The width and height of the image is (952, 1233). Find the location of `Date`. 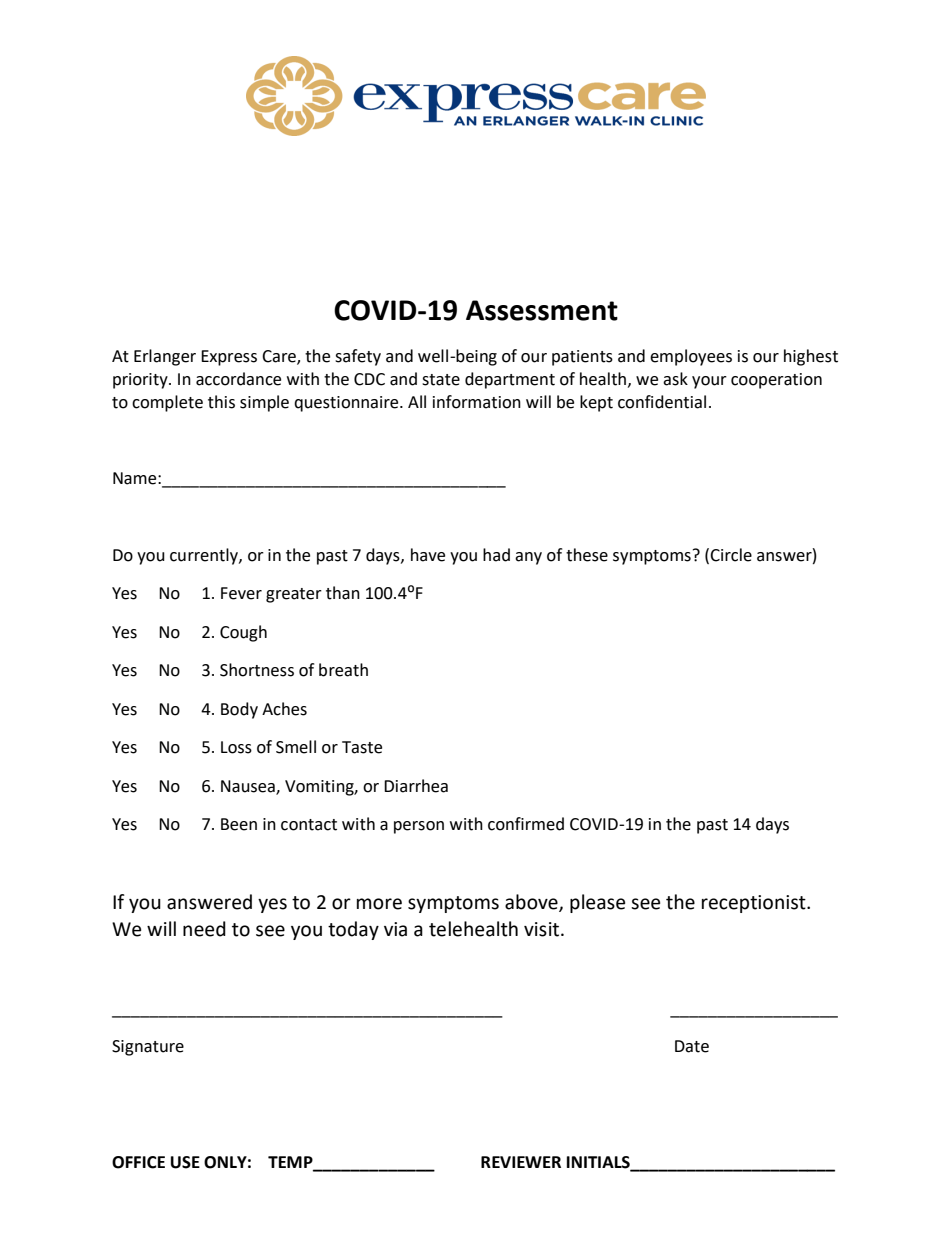

Date is located at coordinates (692, 1046).
